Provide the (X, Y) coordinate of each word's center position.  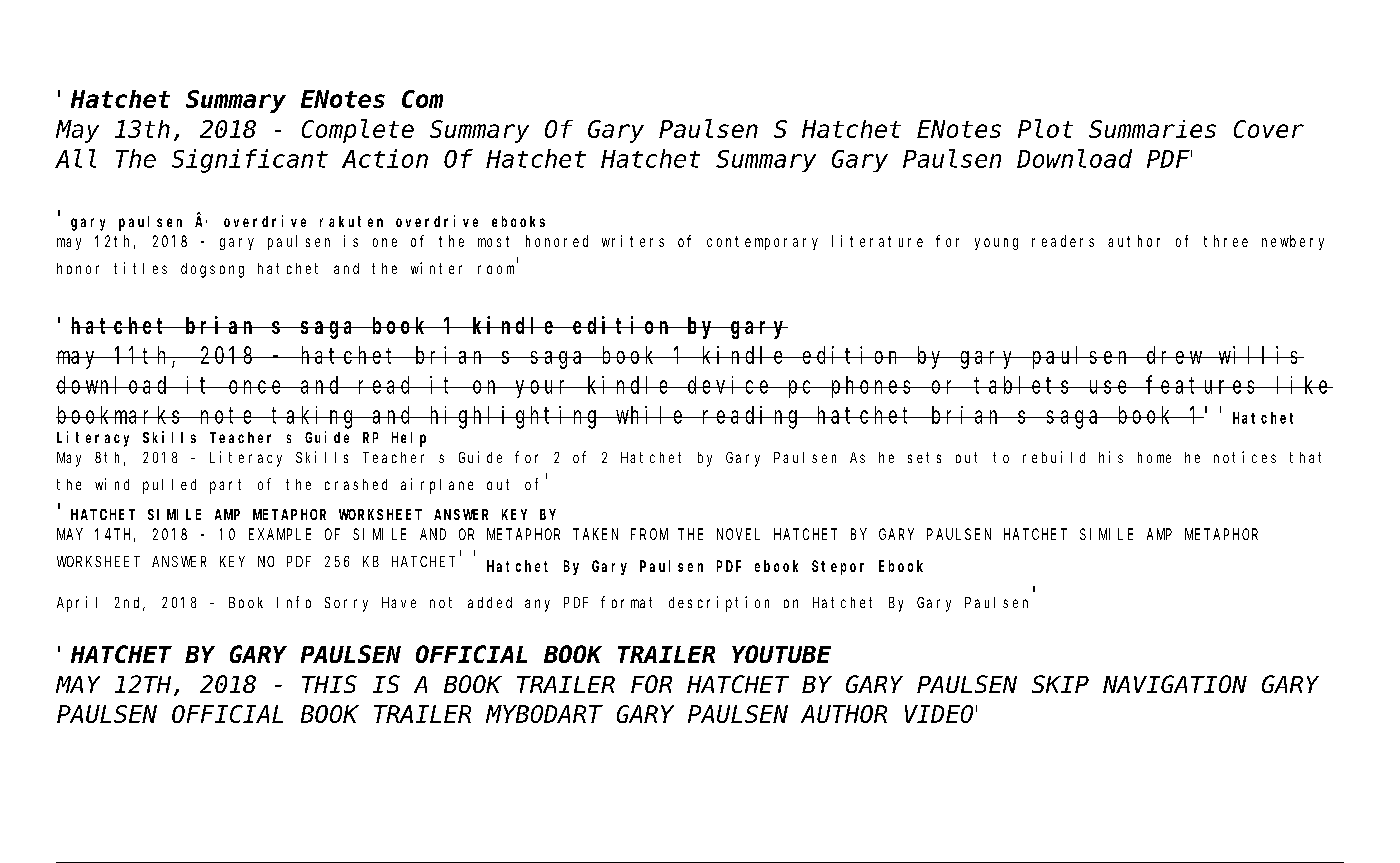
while (651, 415)
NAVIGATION (1174, 685)
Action (385, 158)
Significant (250, 161)
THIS (329, 685)
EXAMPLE (280, 534)
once (257, 387)
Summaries (1152, 129)
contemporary (762, 243)
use (1110, 387)
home (1154, 457)
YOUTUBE (782, 655)
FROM (649, 534)
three (1226, 241)
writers (633, 241)
